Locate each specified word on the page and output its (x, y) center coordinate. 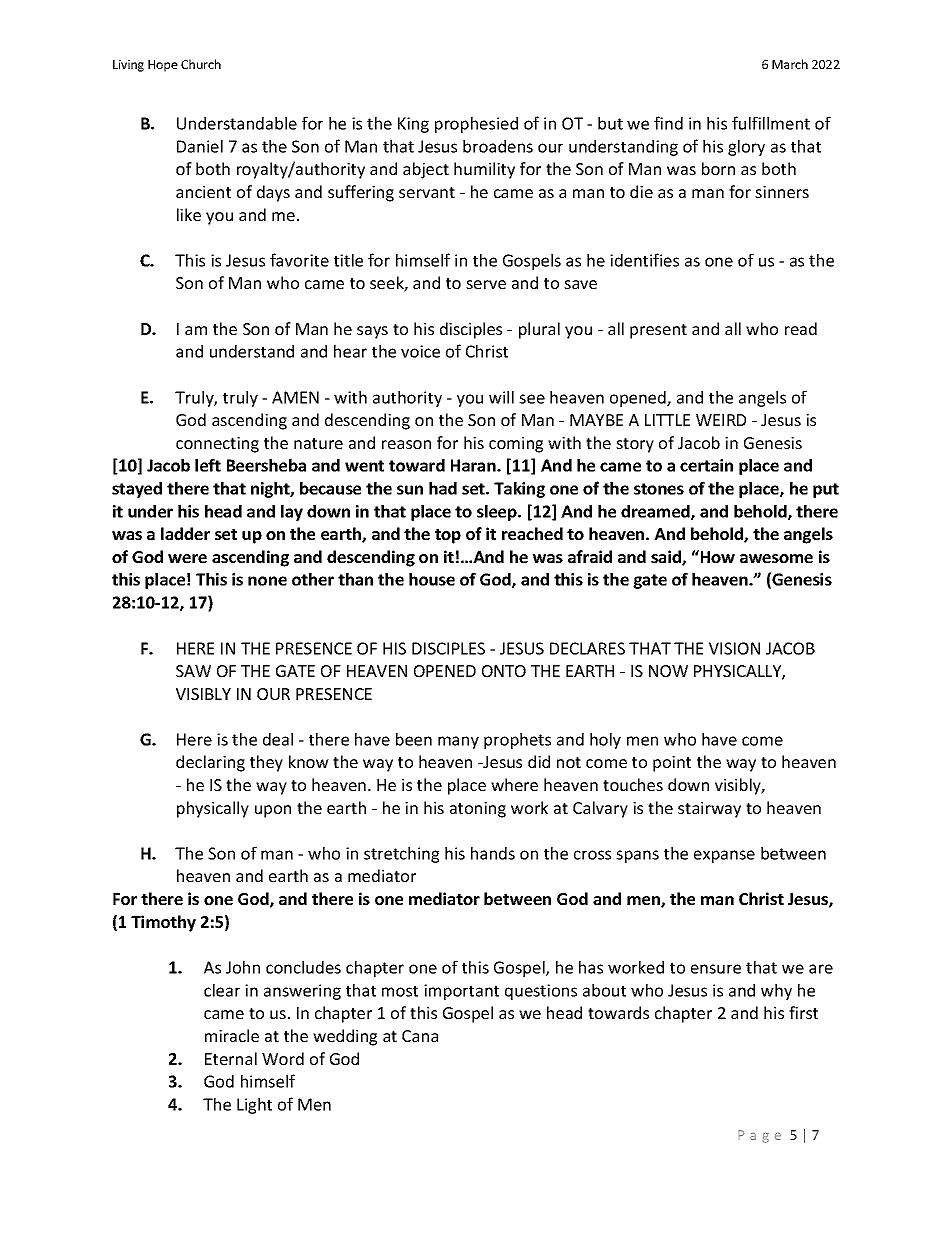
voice (420, 351)
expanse (724, 856)
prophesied (476, 125)
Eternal (231, 1058)
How (716, 556)
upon (273, 811)
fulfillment (771, 123)
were (187, 558)
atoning (478, 810)
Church (201, 64)
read (801, 328)
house (432, 579)
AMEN (295, 397)
